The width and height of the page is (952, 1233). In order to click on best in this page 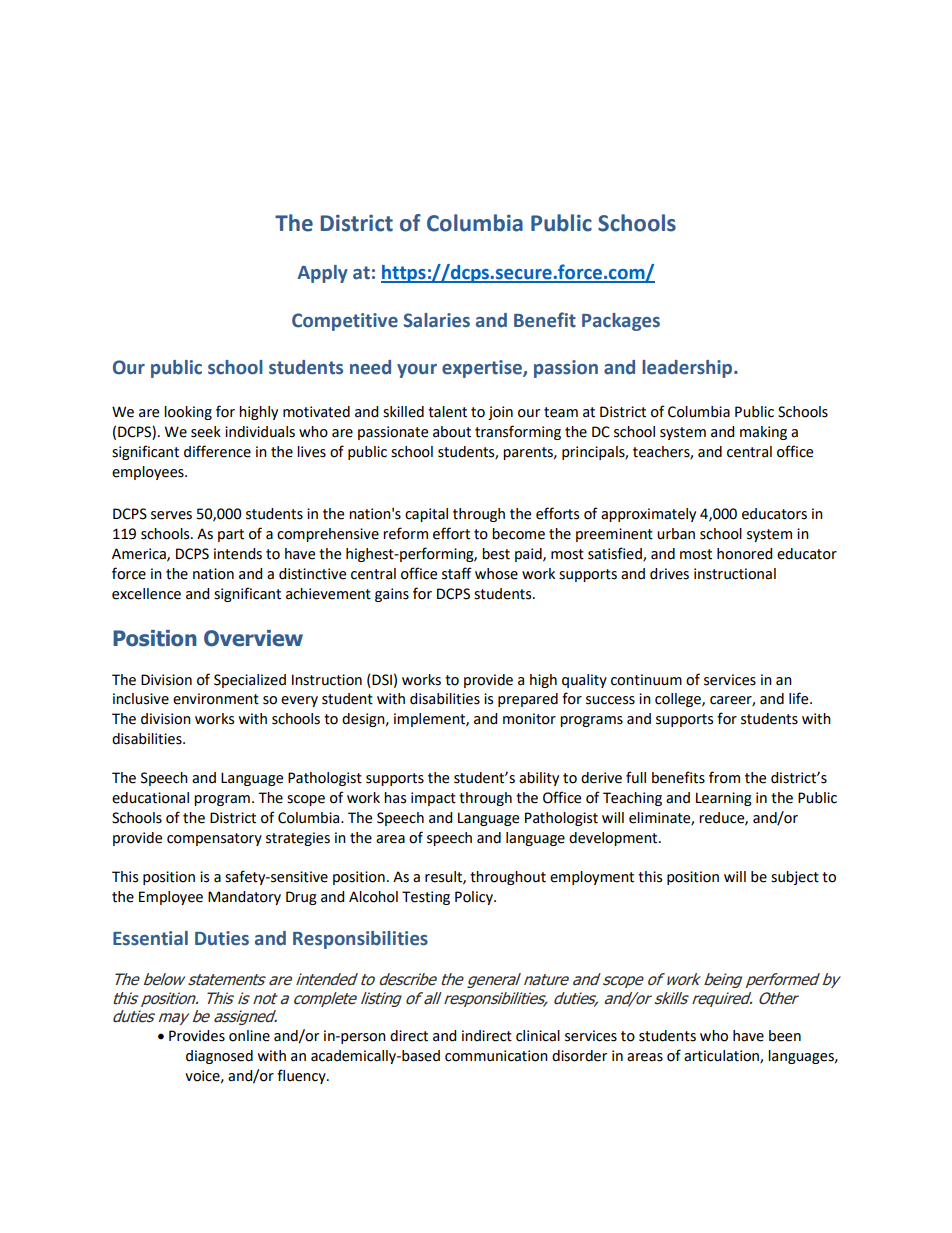, I will do `click(496, 554)`.
